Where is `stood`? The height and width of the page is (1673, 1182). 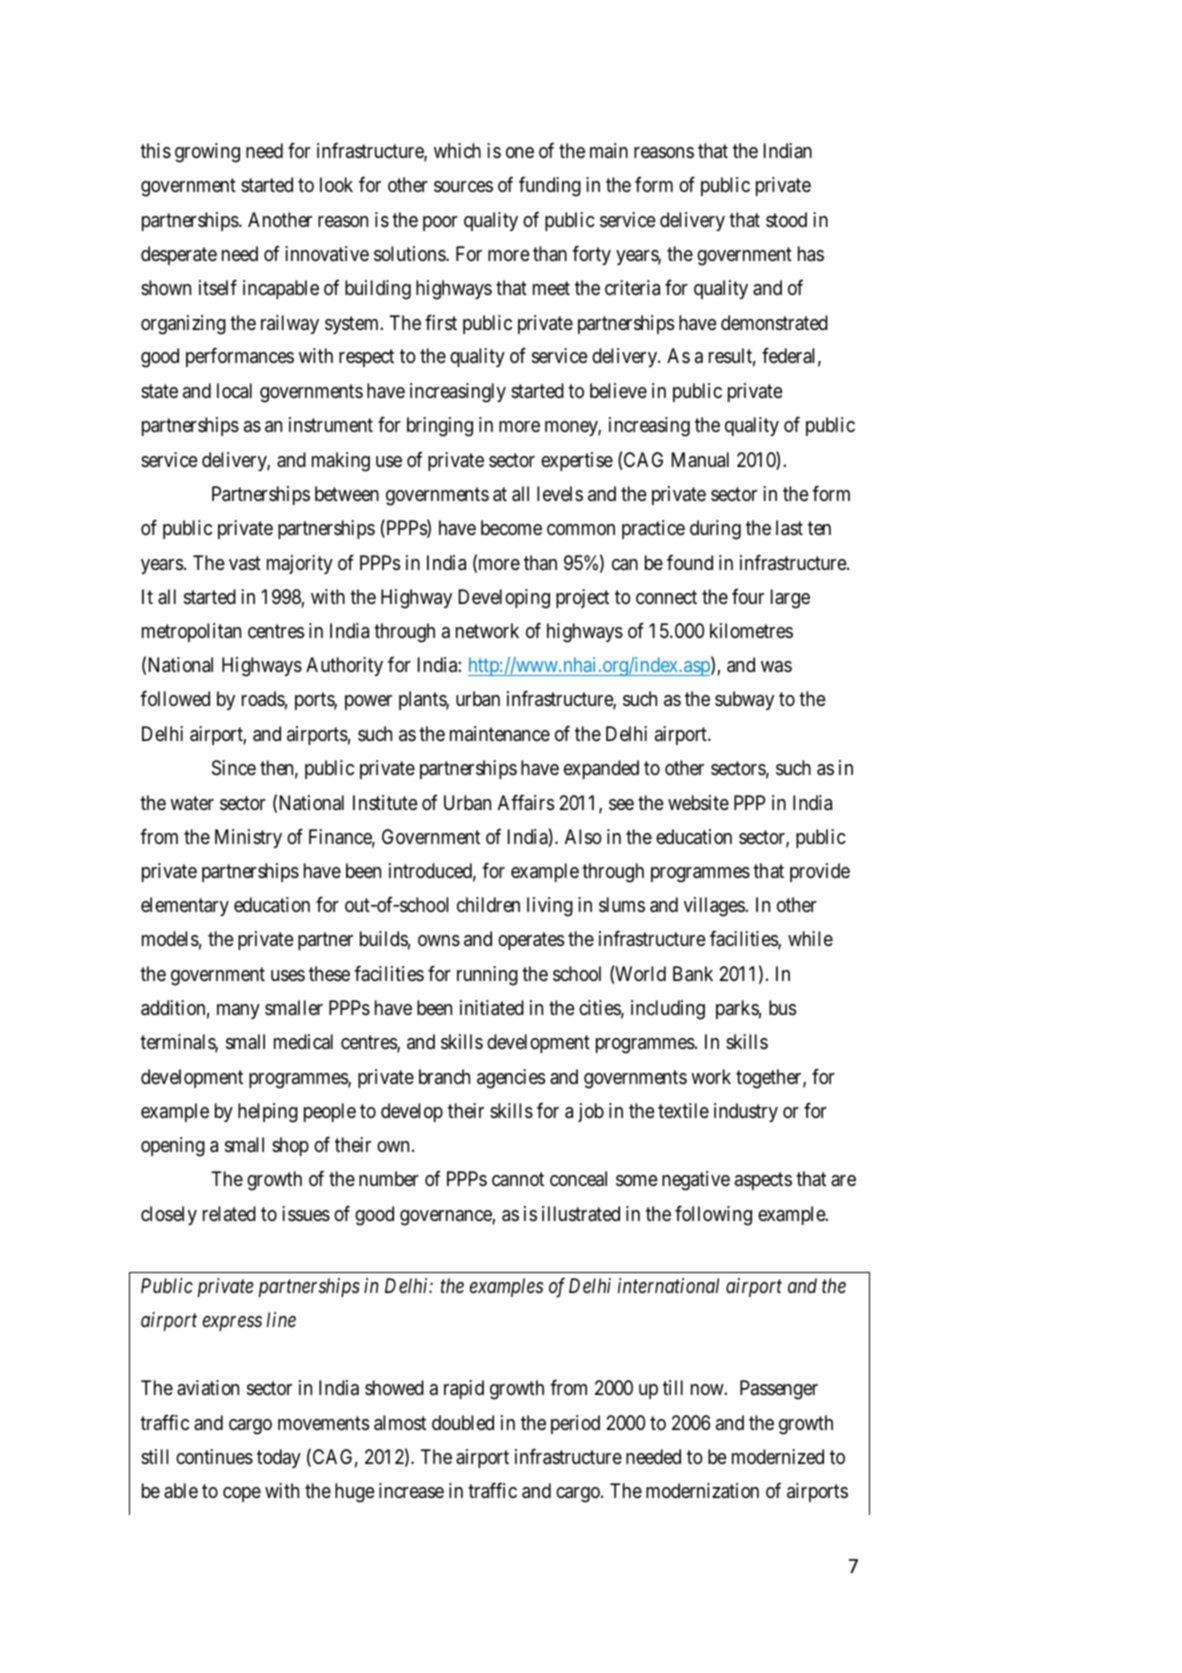
stood is located at coordinates (786, 219).
